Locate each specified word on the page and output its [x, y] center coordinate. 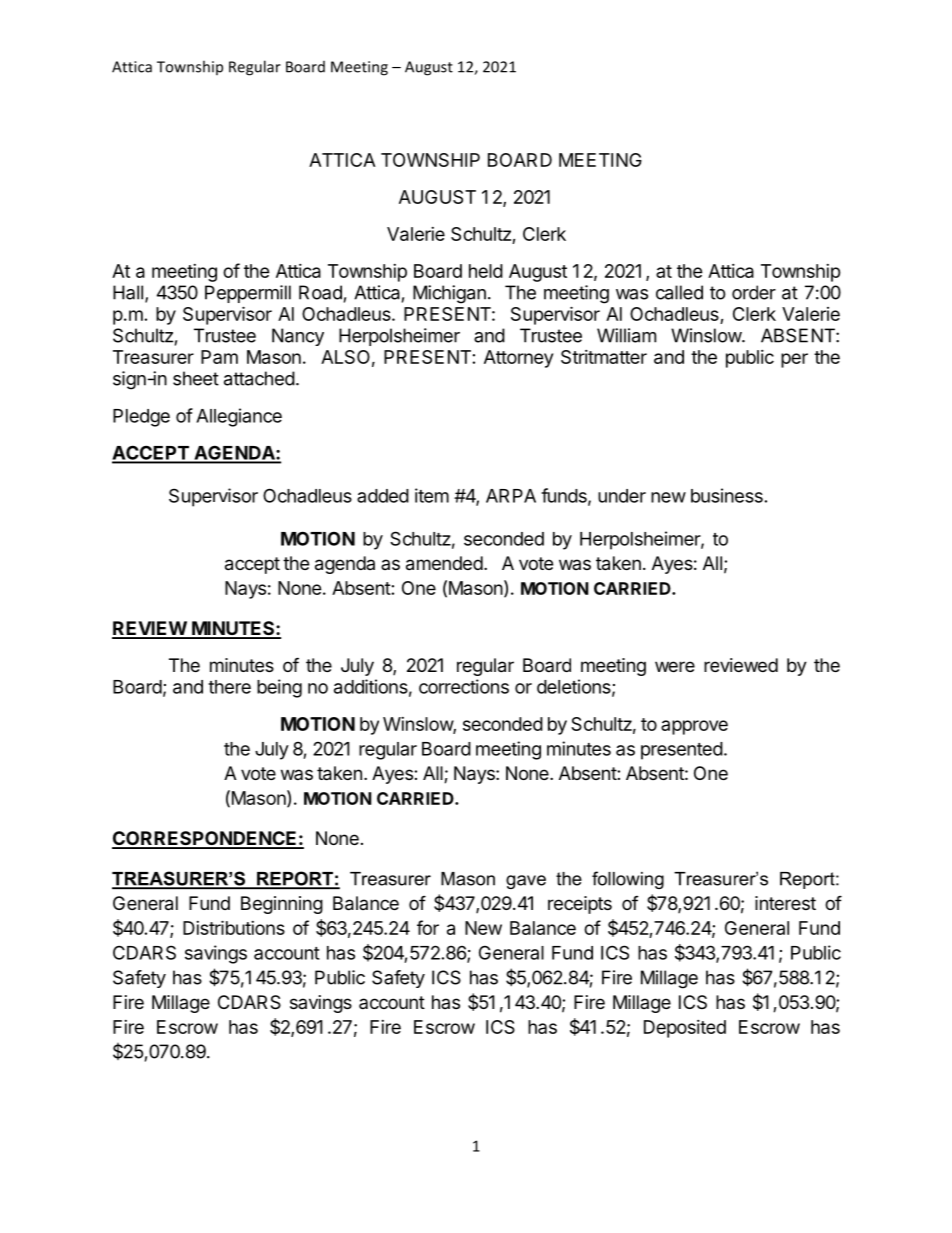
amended [444, 563]
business [727, 495]
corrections [464, 686]
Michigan [449, 294]
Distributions [234, 927]
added [383, 496]
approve [694, 727]
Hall [128, 292]
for [428, 927]
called [679, 292]
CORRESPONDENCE [205, 839]
